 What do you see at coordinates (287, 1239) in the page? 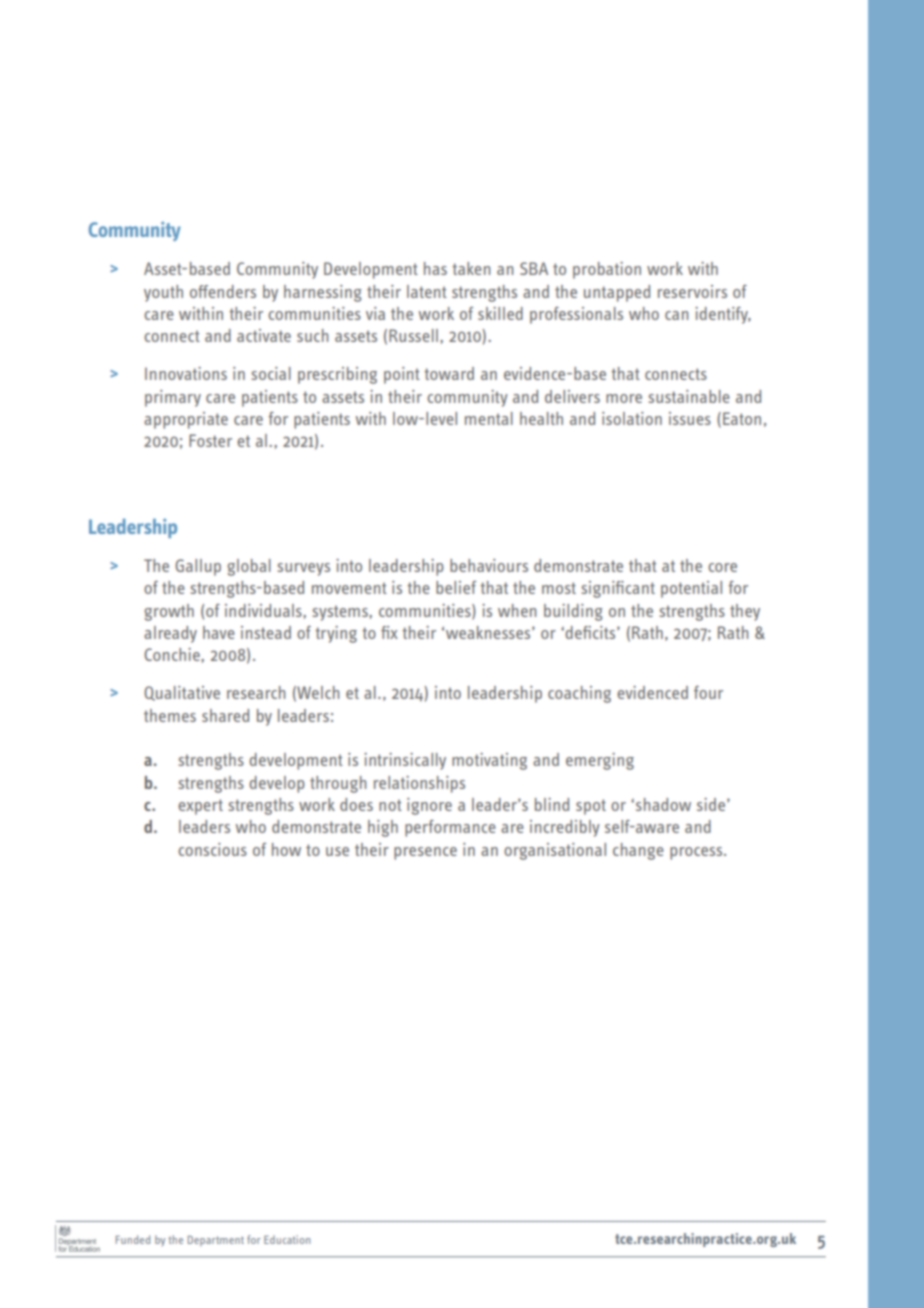
I see `Education` at bounding box center [287, 1239].
